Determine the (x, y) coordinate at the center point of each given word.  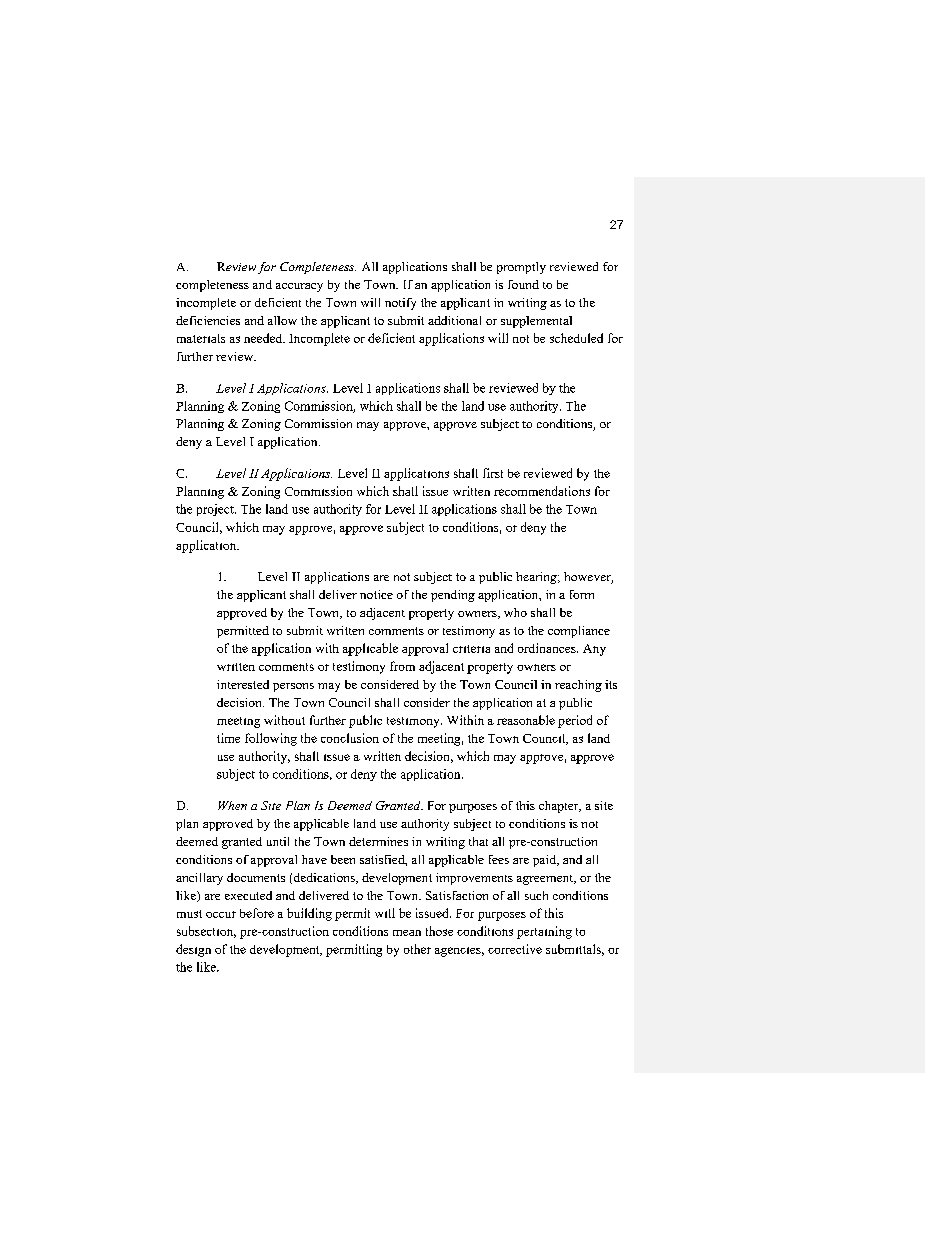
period (575, 721)
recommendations (542, 491)
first (493, 473)
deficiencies (208, 320)
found (523, 284)
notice (376, 594)
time (228, 738)
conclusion (350, 738)
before (257, 913)
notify (400, 304)
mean (407, 933)
